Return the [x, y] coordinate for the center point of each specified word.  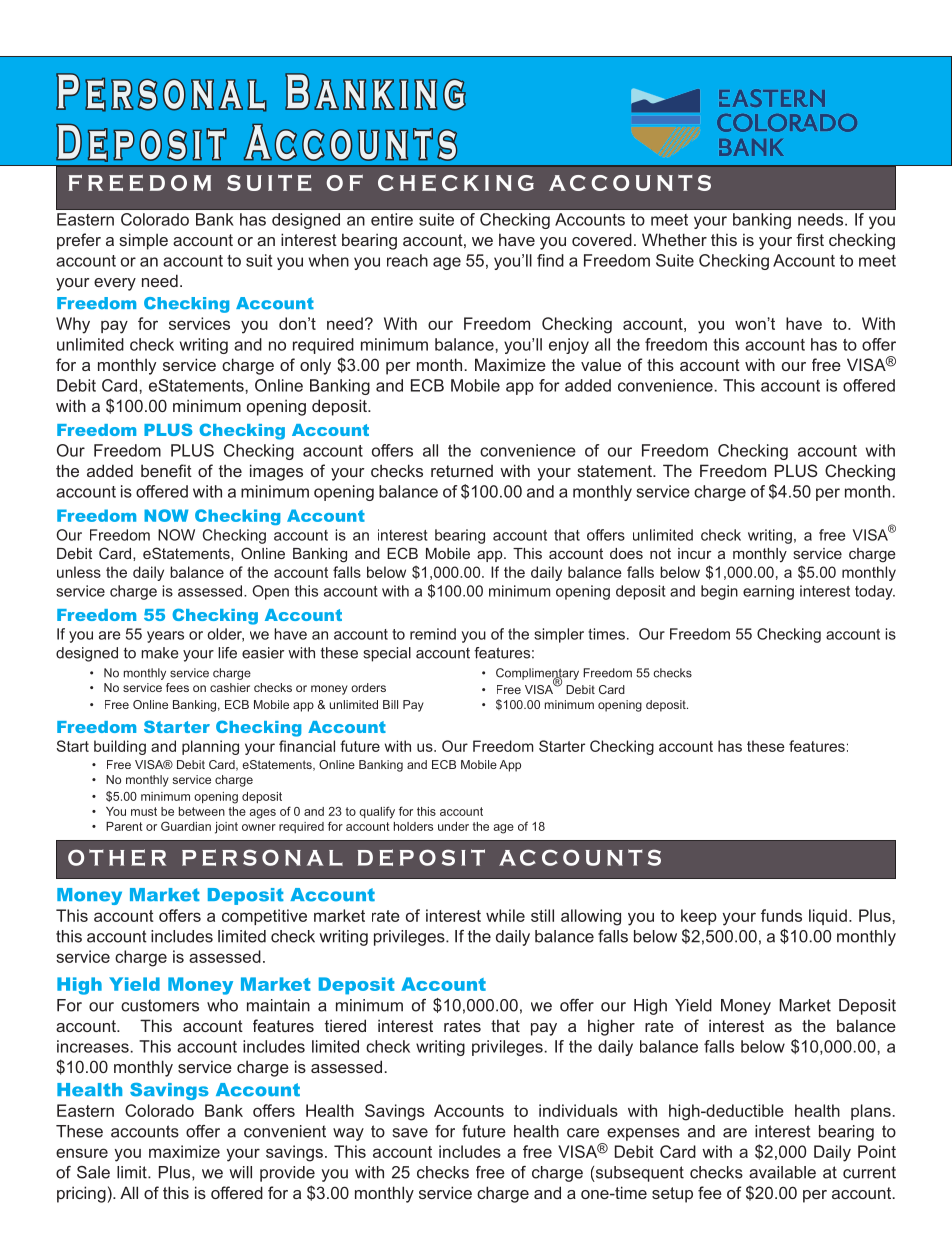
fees [177, 687]
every [115, 284]
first [810, 239]
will [240, 1172]
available [782, 1172]
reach [407, 260]
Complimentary [537, 675]
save [410, 1133]
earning [768, 592]
